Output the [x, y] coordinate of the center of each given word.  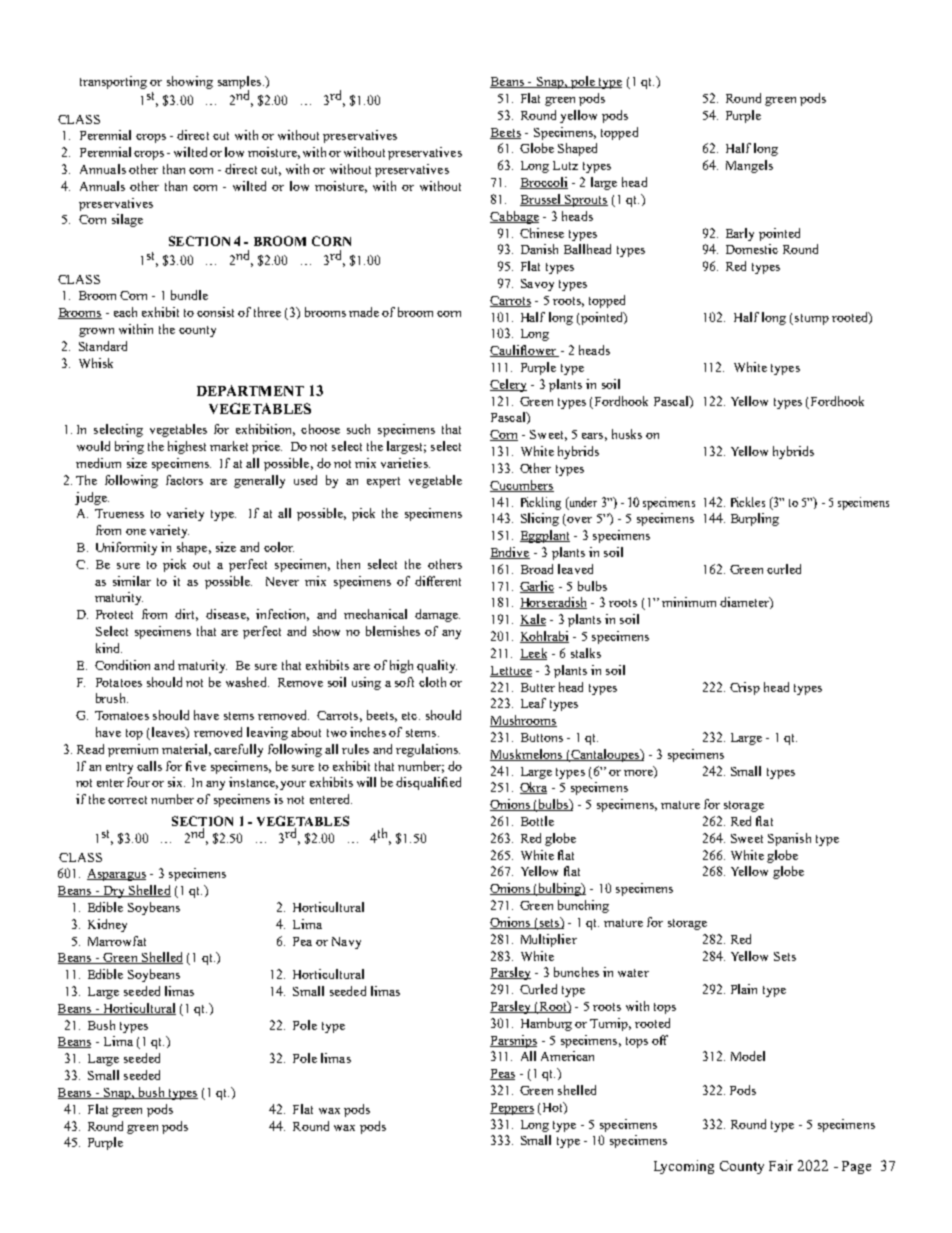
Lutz [565, 165]
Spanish [789, 839]
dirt [186, 615]
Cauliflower [524, 351]
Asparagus [116, 875]
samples [241, 84]
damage [437, 615]
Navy [346, 943]
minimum [689, 602]
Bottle [537, 821]
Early [740, 234]
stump [812, 319]
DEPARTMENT [250, 390]
